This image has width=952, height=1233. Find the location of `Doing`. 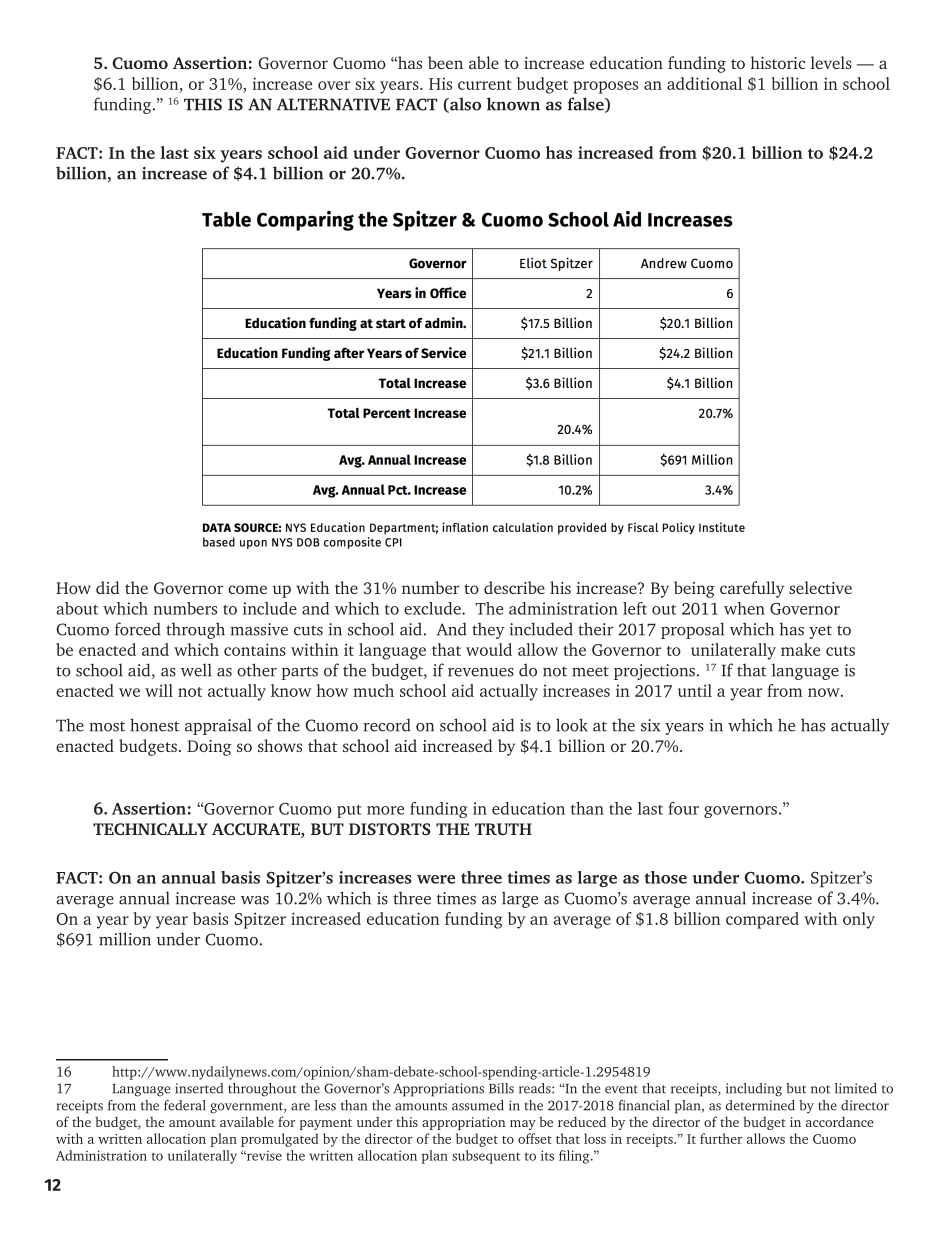

Doing is located at coordinates (209, 748).
